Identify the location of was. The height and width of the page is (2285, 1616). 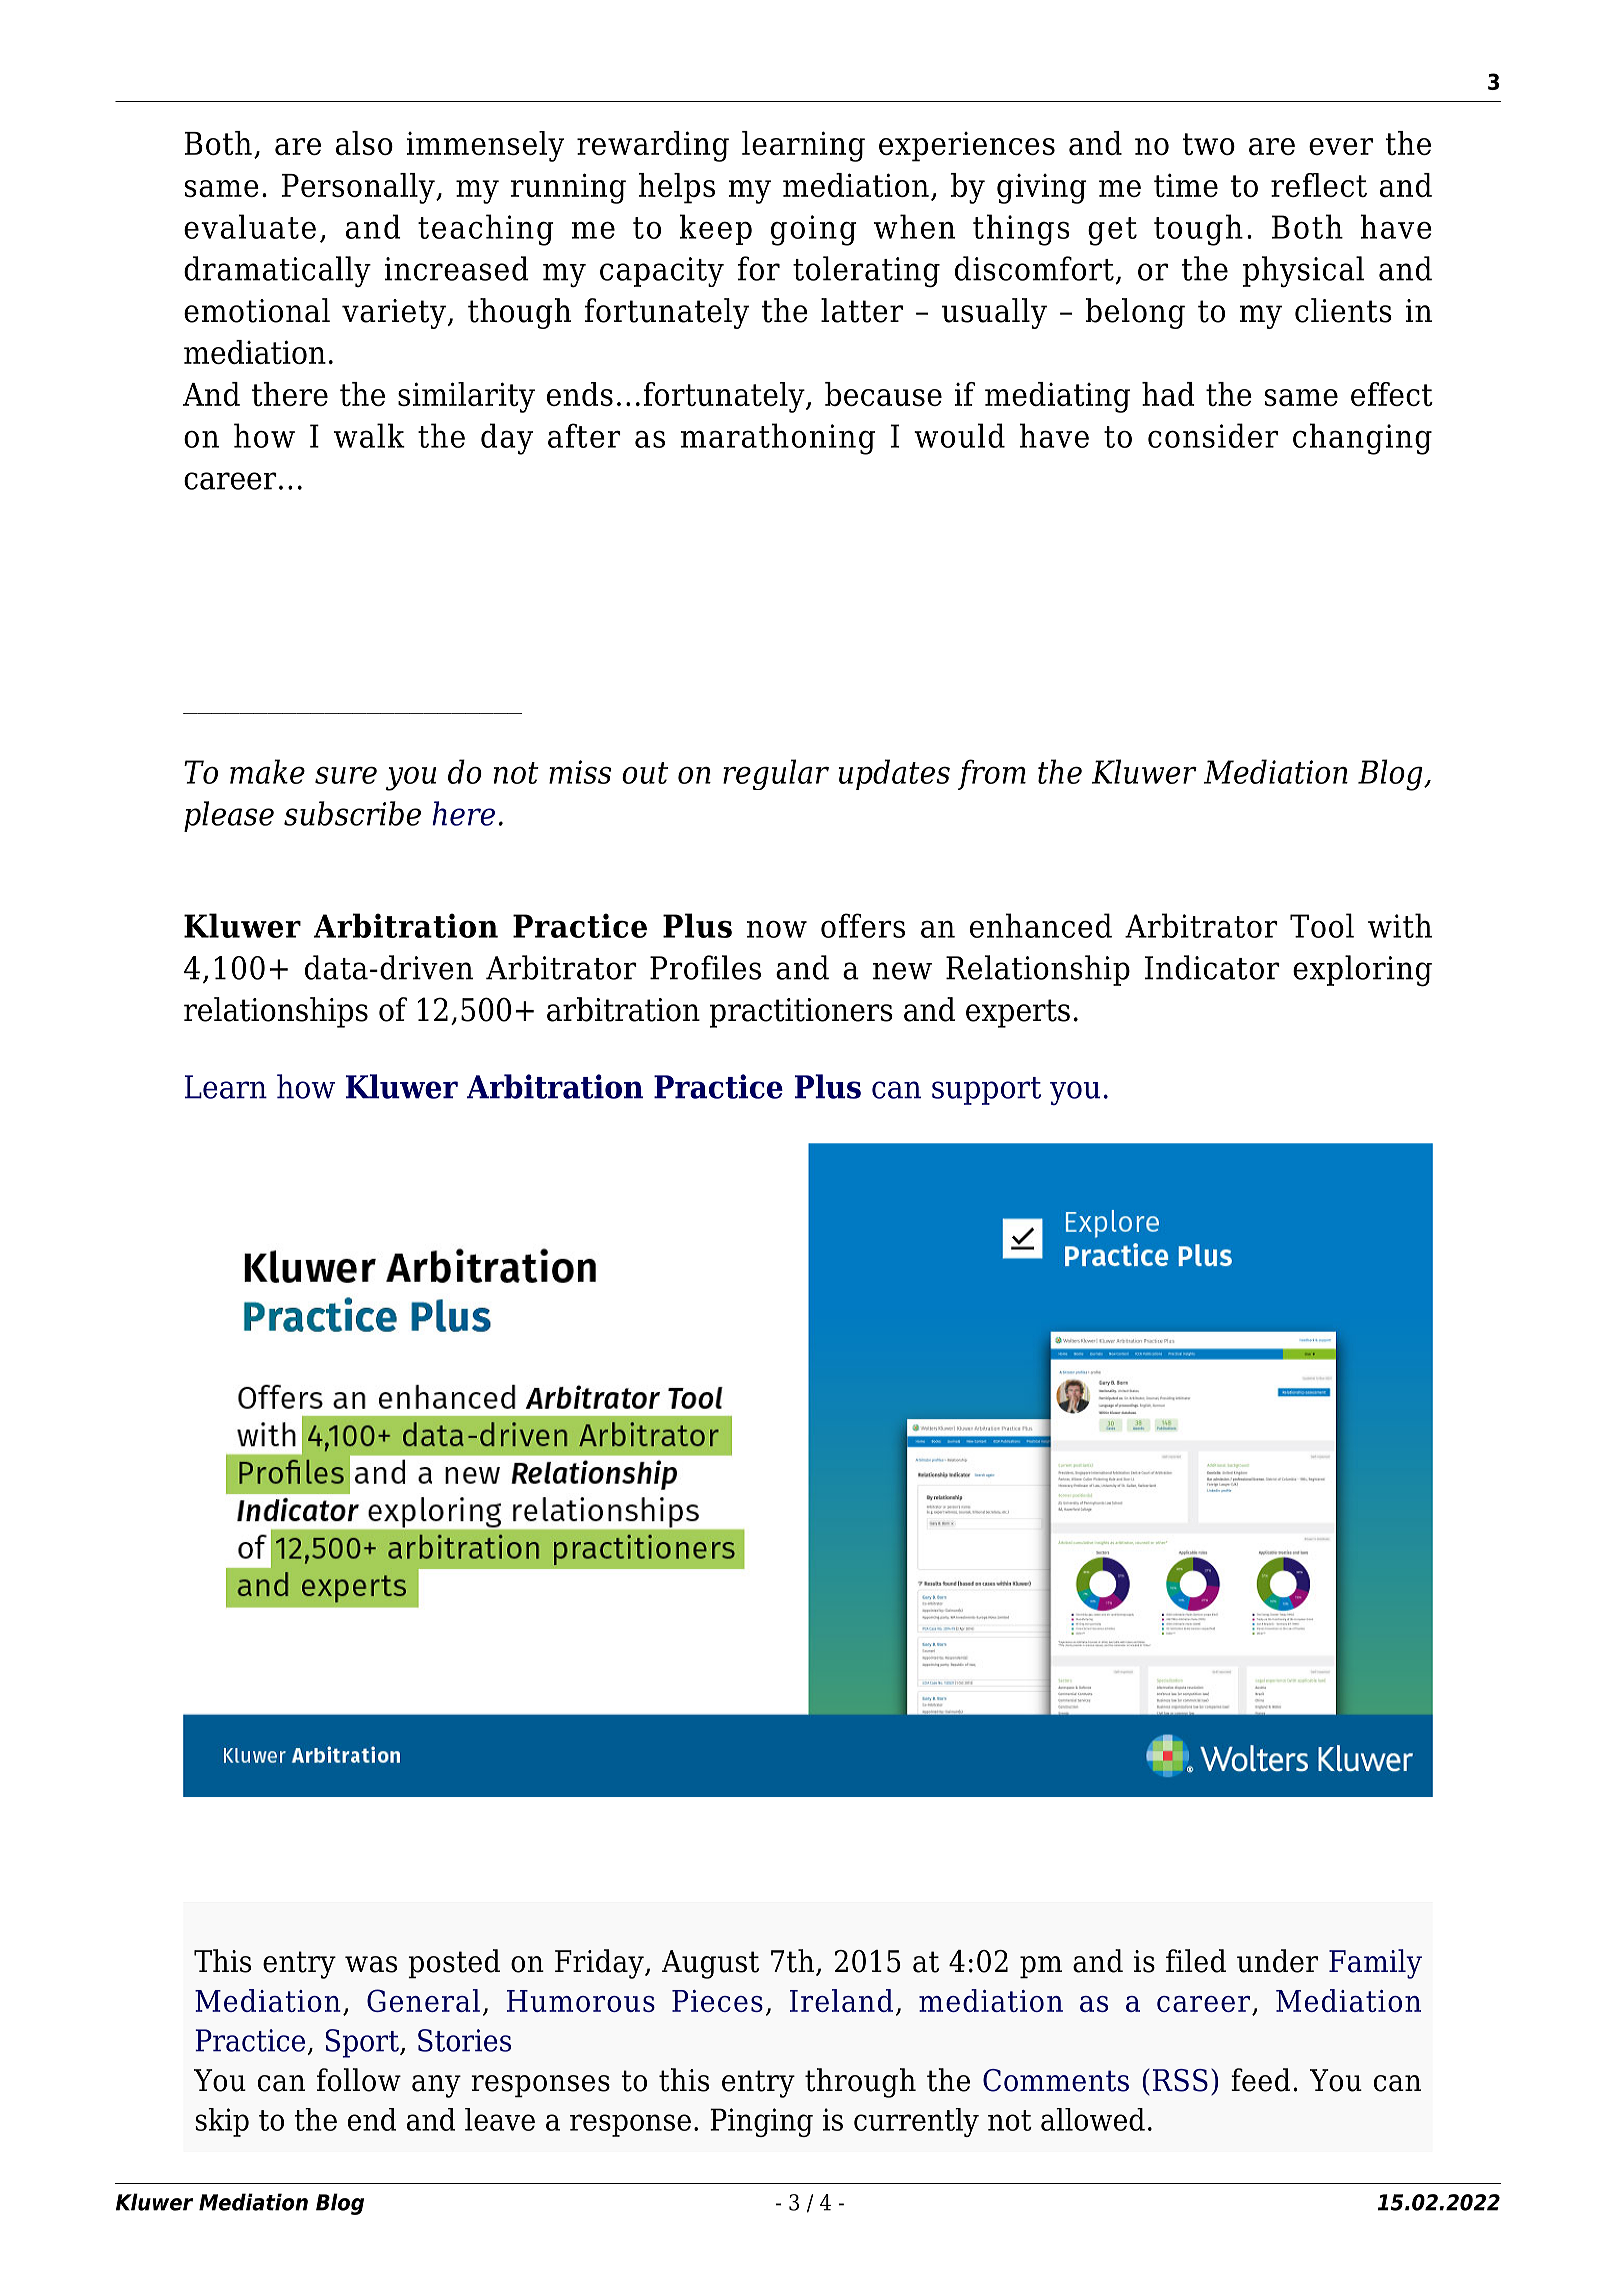
(371, 1964).
